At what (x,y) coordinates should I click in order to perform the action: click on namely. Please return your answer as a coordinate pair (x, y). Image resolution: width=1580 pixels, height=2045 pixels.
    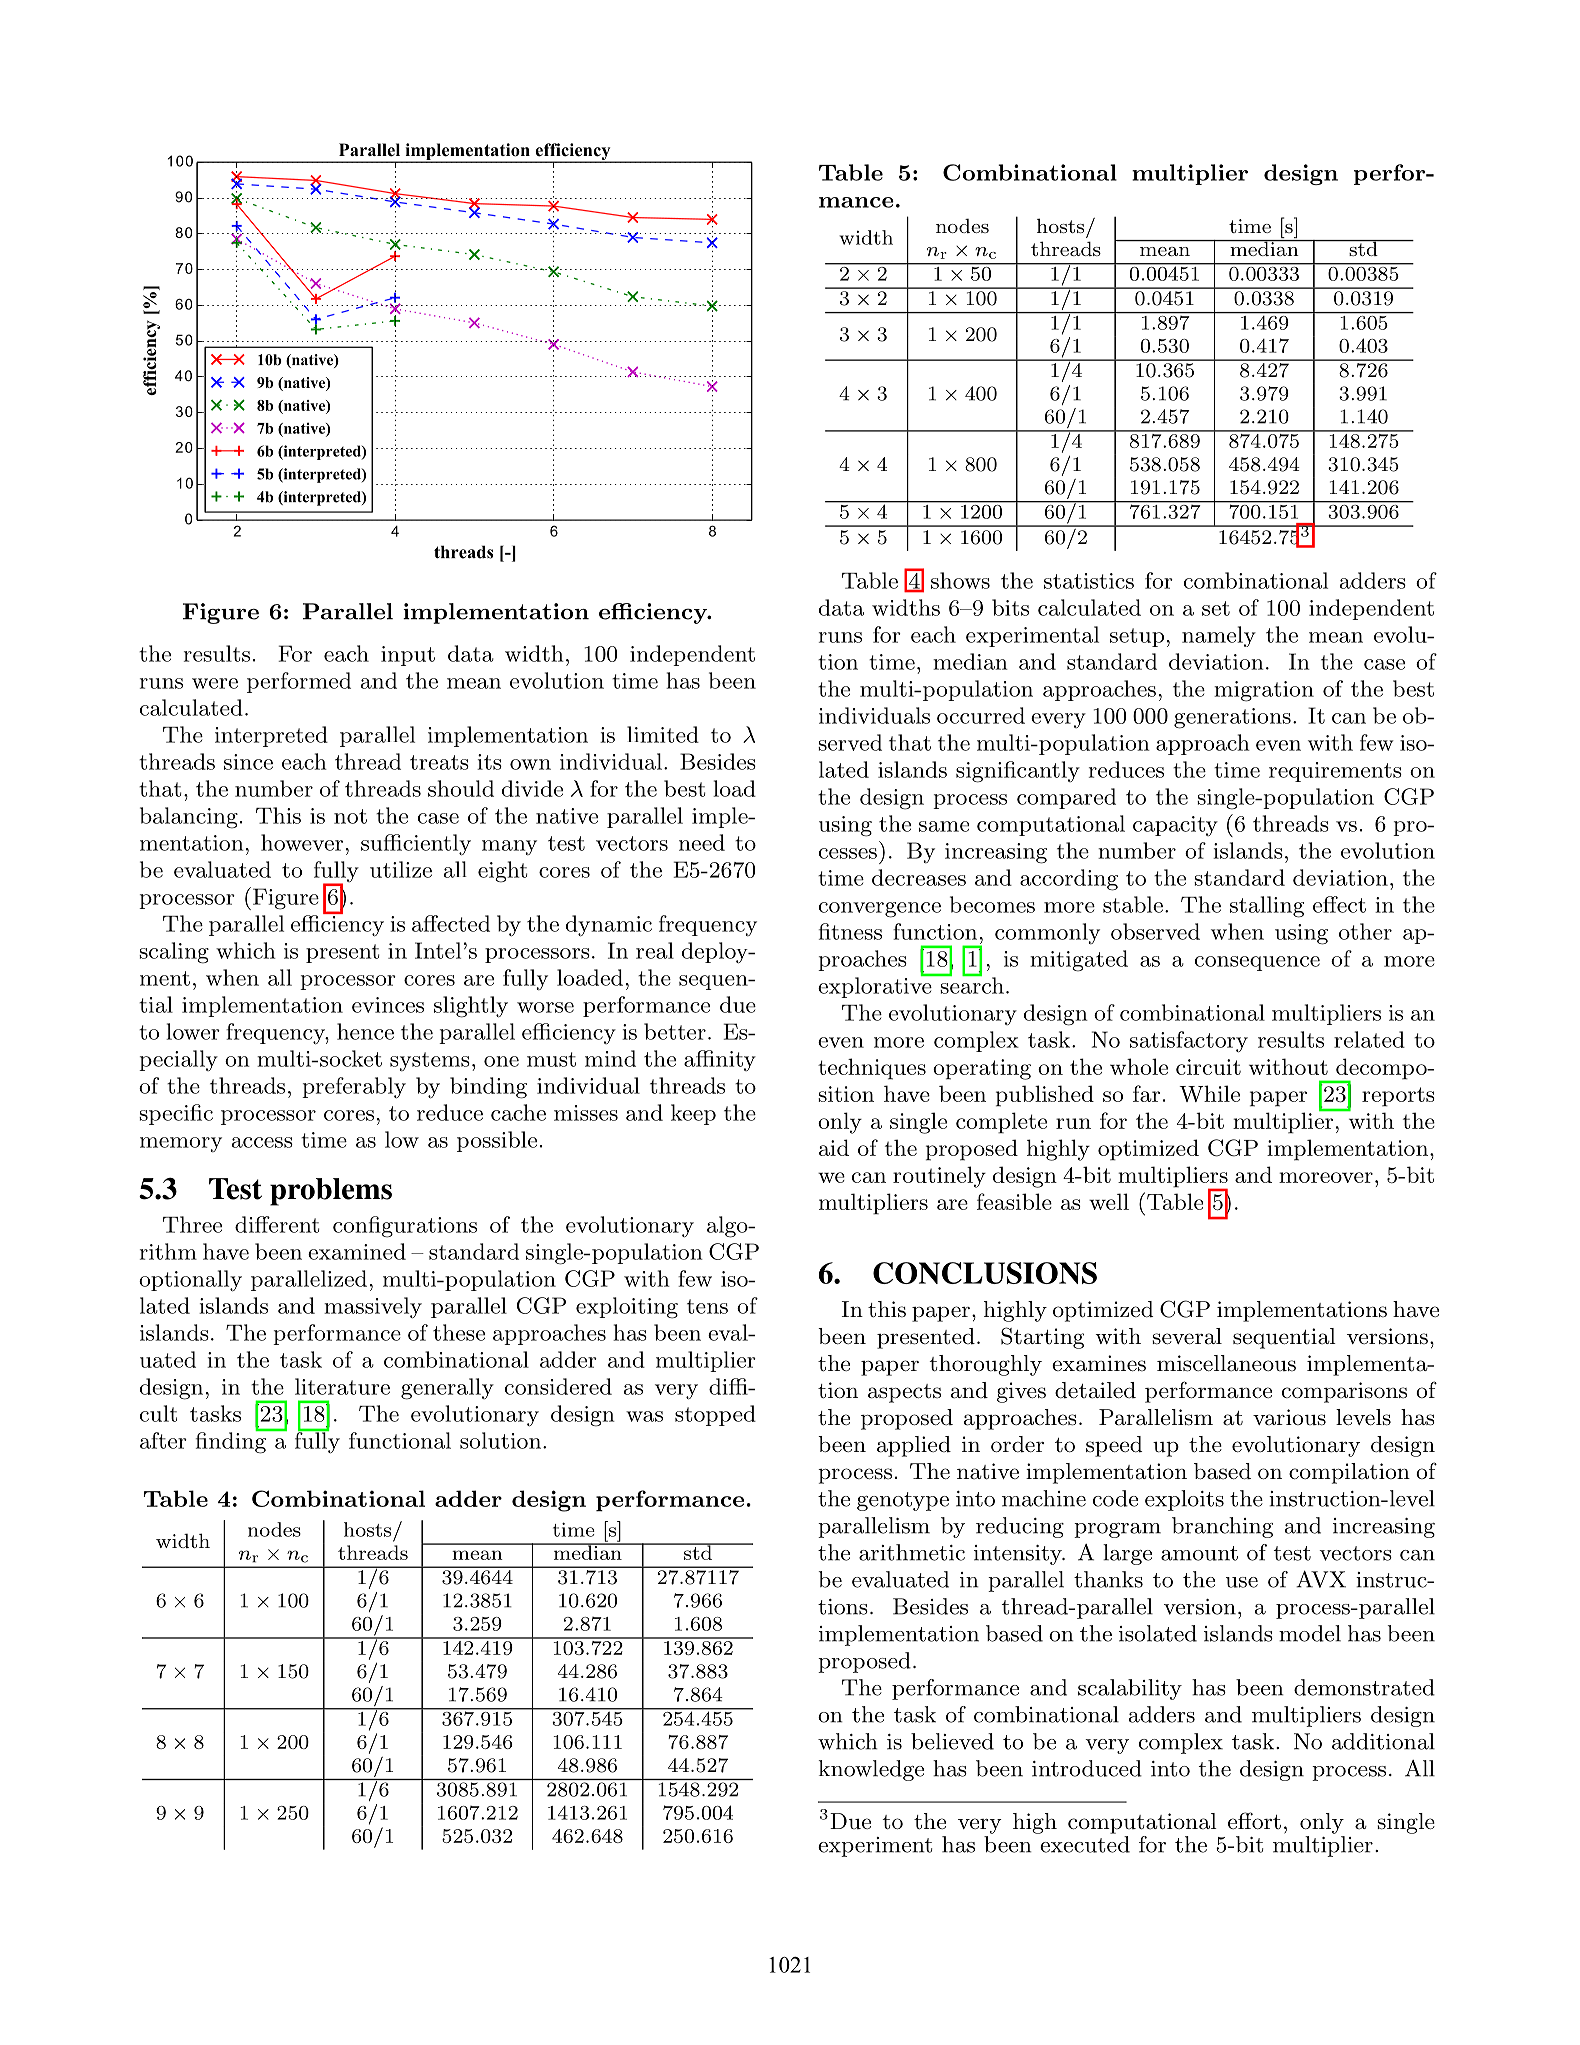
    Looking at the image, I should click on (1219, 636).
